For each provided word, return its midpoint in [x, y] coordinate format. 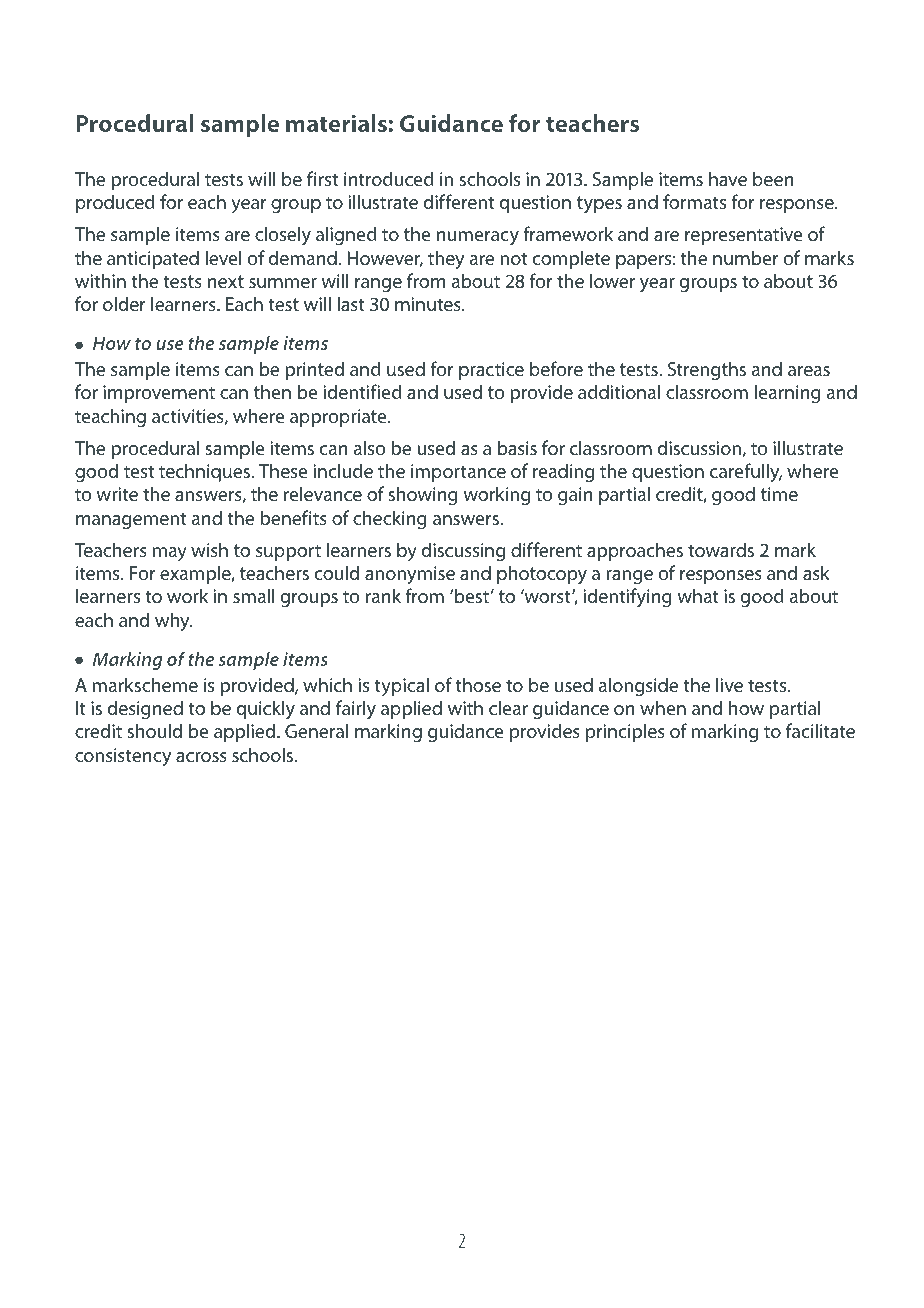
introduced [389, 178]
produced [115, 203]
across [201, 757]
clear [508, 707]
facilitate [820, 730]
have [728, 178]
